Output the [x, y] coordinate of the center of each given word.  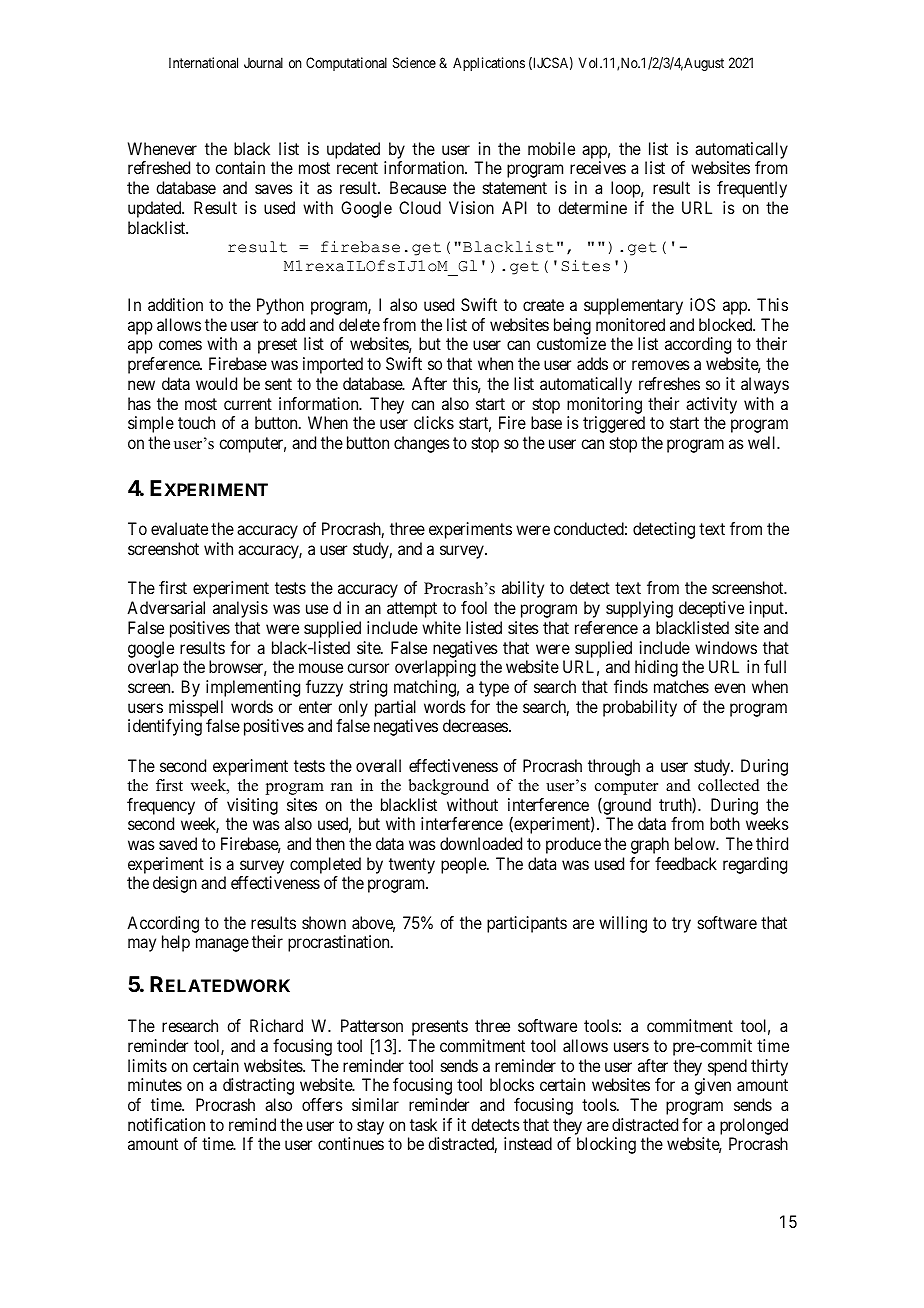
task [423, 1124]
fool [474, 607]
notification [166, 1124]
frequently [752, 189]
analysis [240, 609]
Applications [489, 64]
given [712, 1086]
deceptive [711, 609]
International [203, 62]
